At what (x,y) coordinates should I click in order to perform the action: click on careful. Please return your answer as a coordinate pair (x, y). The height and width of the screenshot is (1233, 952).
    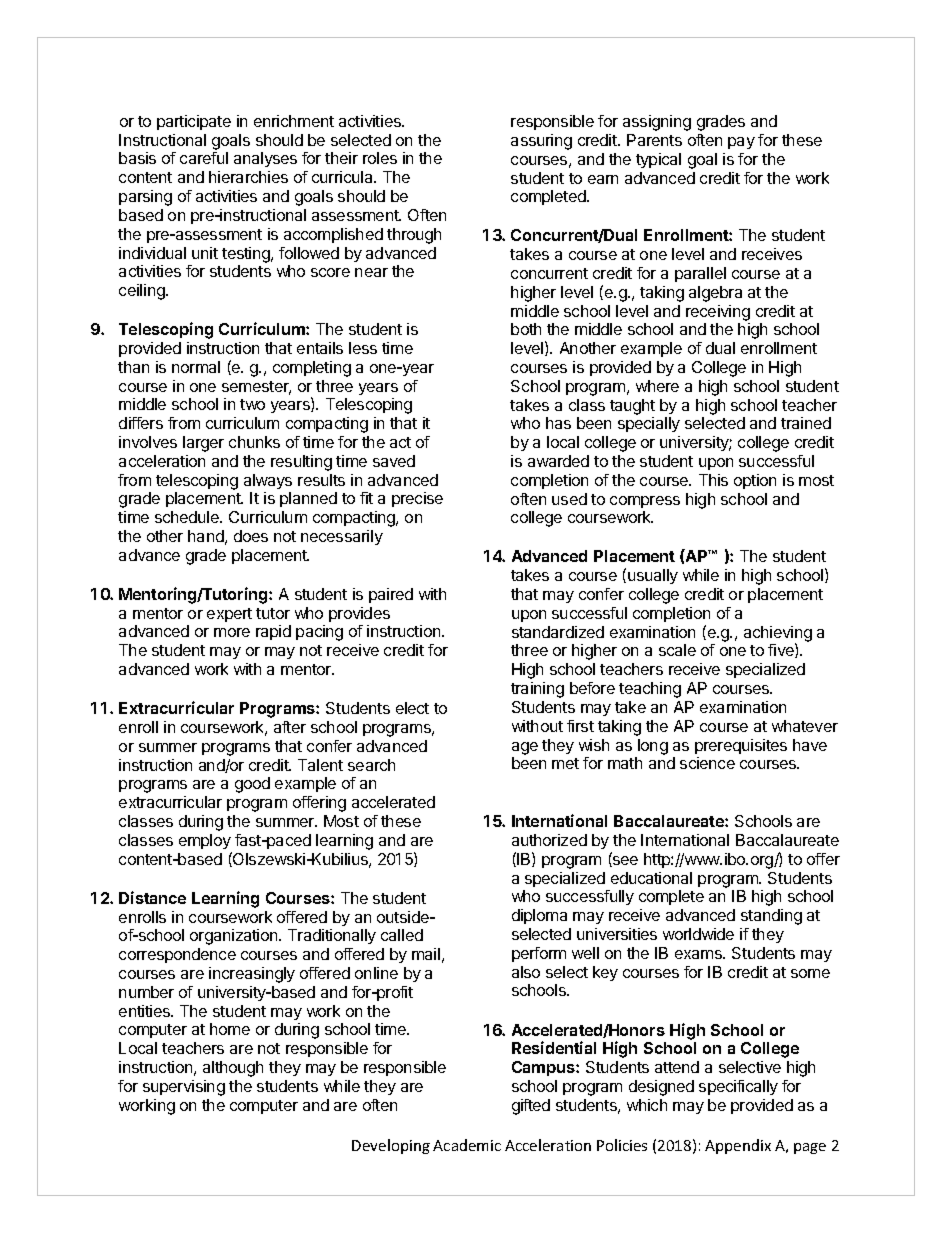
    Looking at the image, I should click on (204, 158).
